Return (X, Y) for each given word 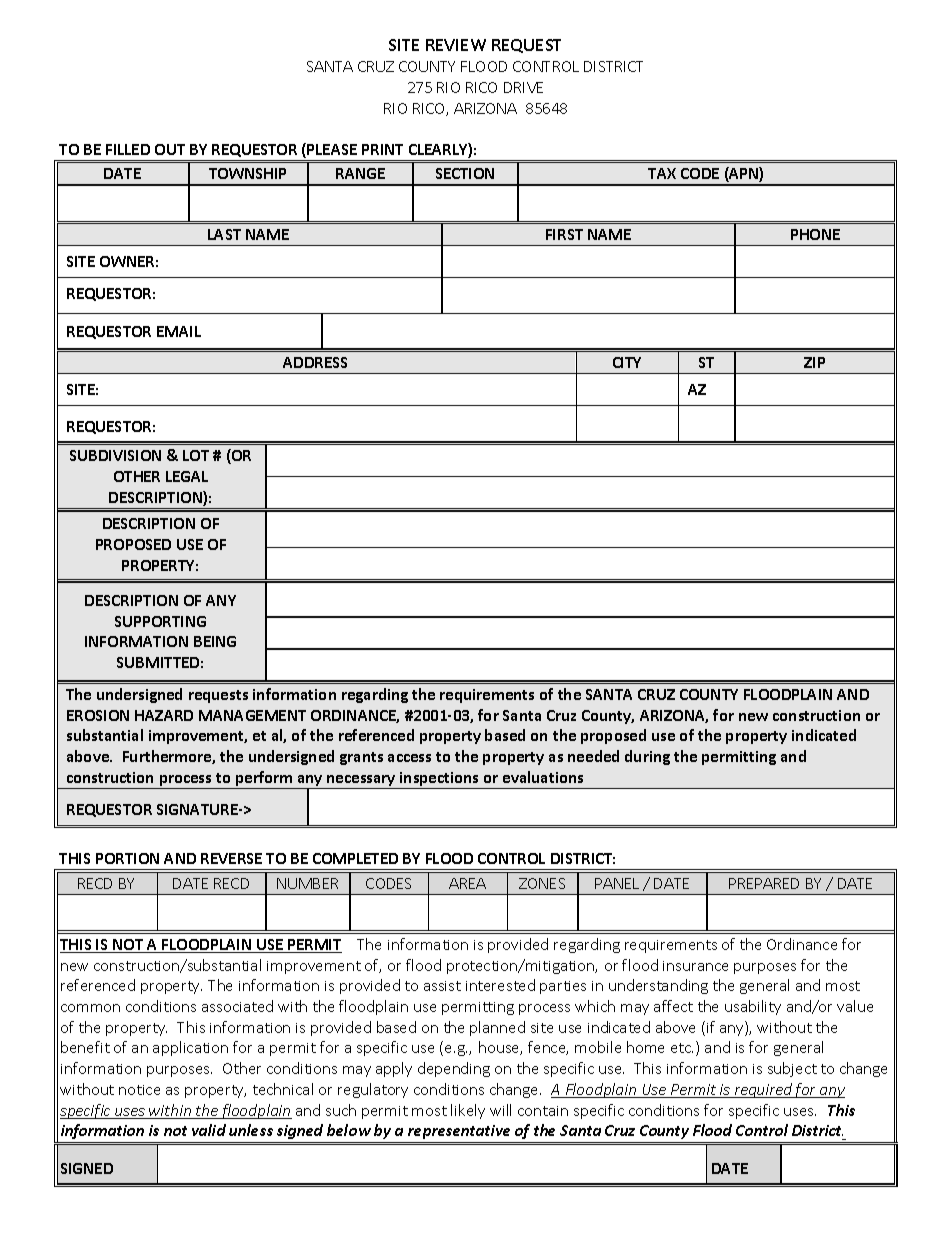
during (647, 757)
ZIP (814, 362)
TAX (662, 173)
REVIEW (456, 45)
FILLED (128, 149)
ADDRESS (315, 362)
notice (139, 1090)
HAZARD (164, 715)
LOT (196, 455)
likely (468, 1111)
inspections (440, 780)
